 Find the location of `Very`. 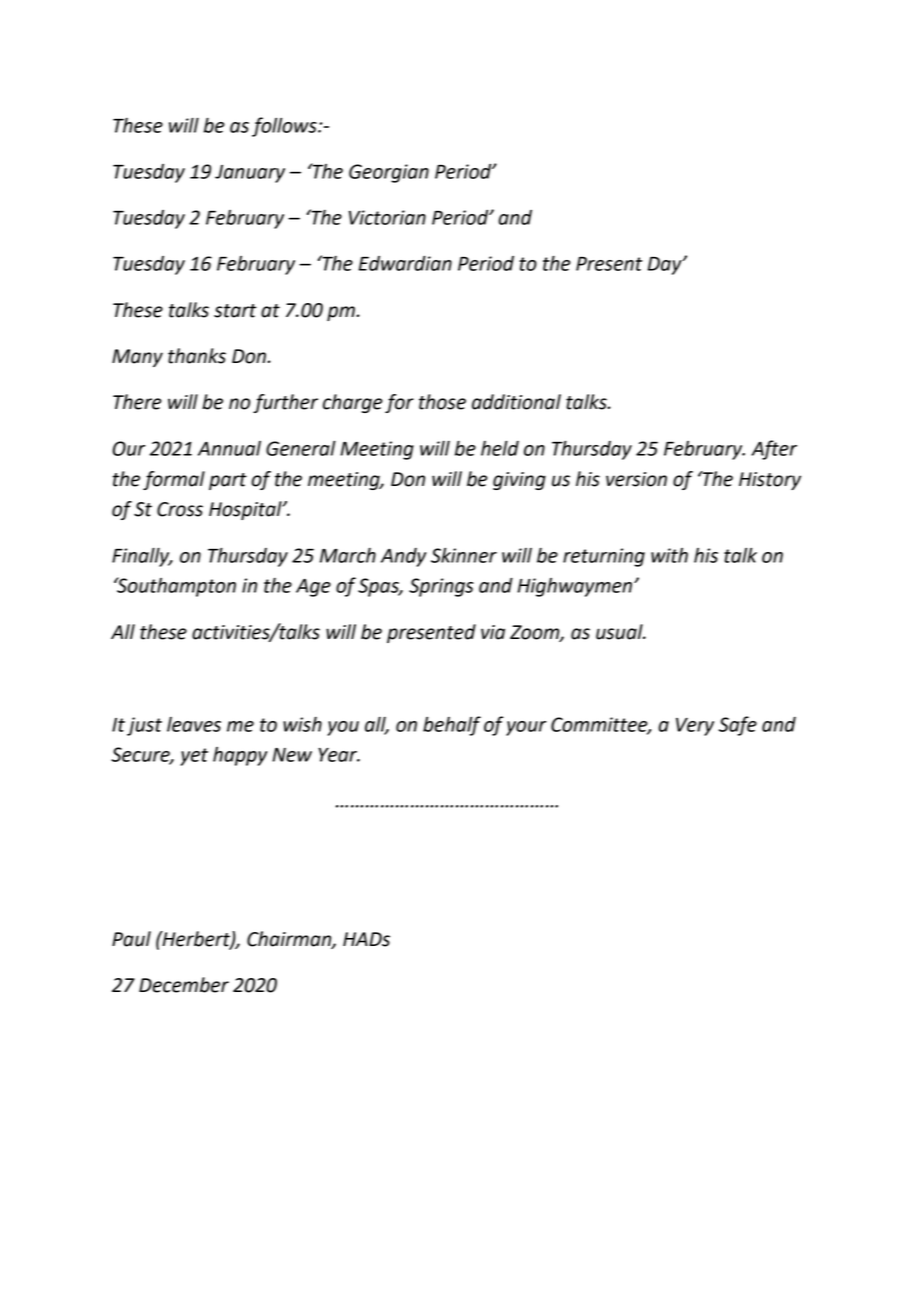

Very is located at coordinates (695, 727).
